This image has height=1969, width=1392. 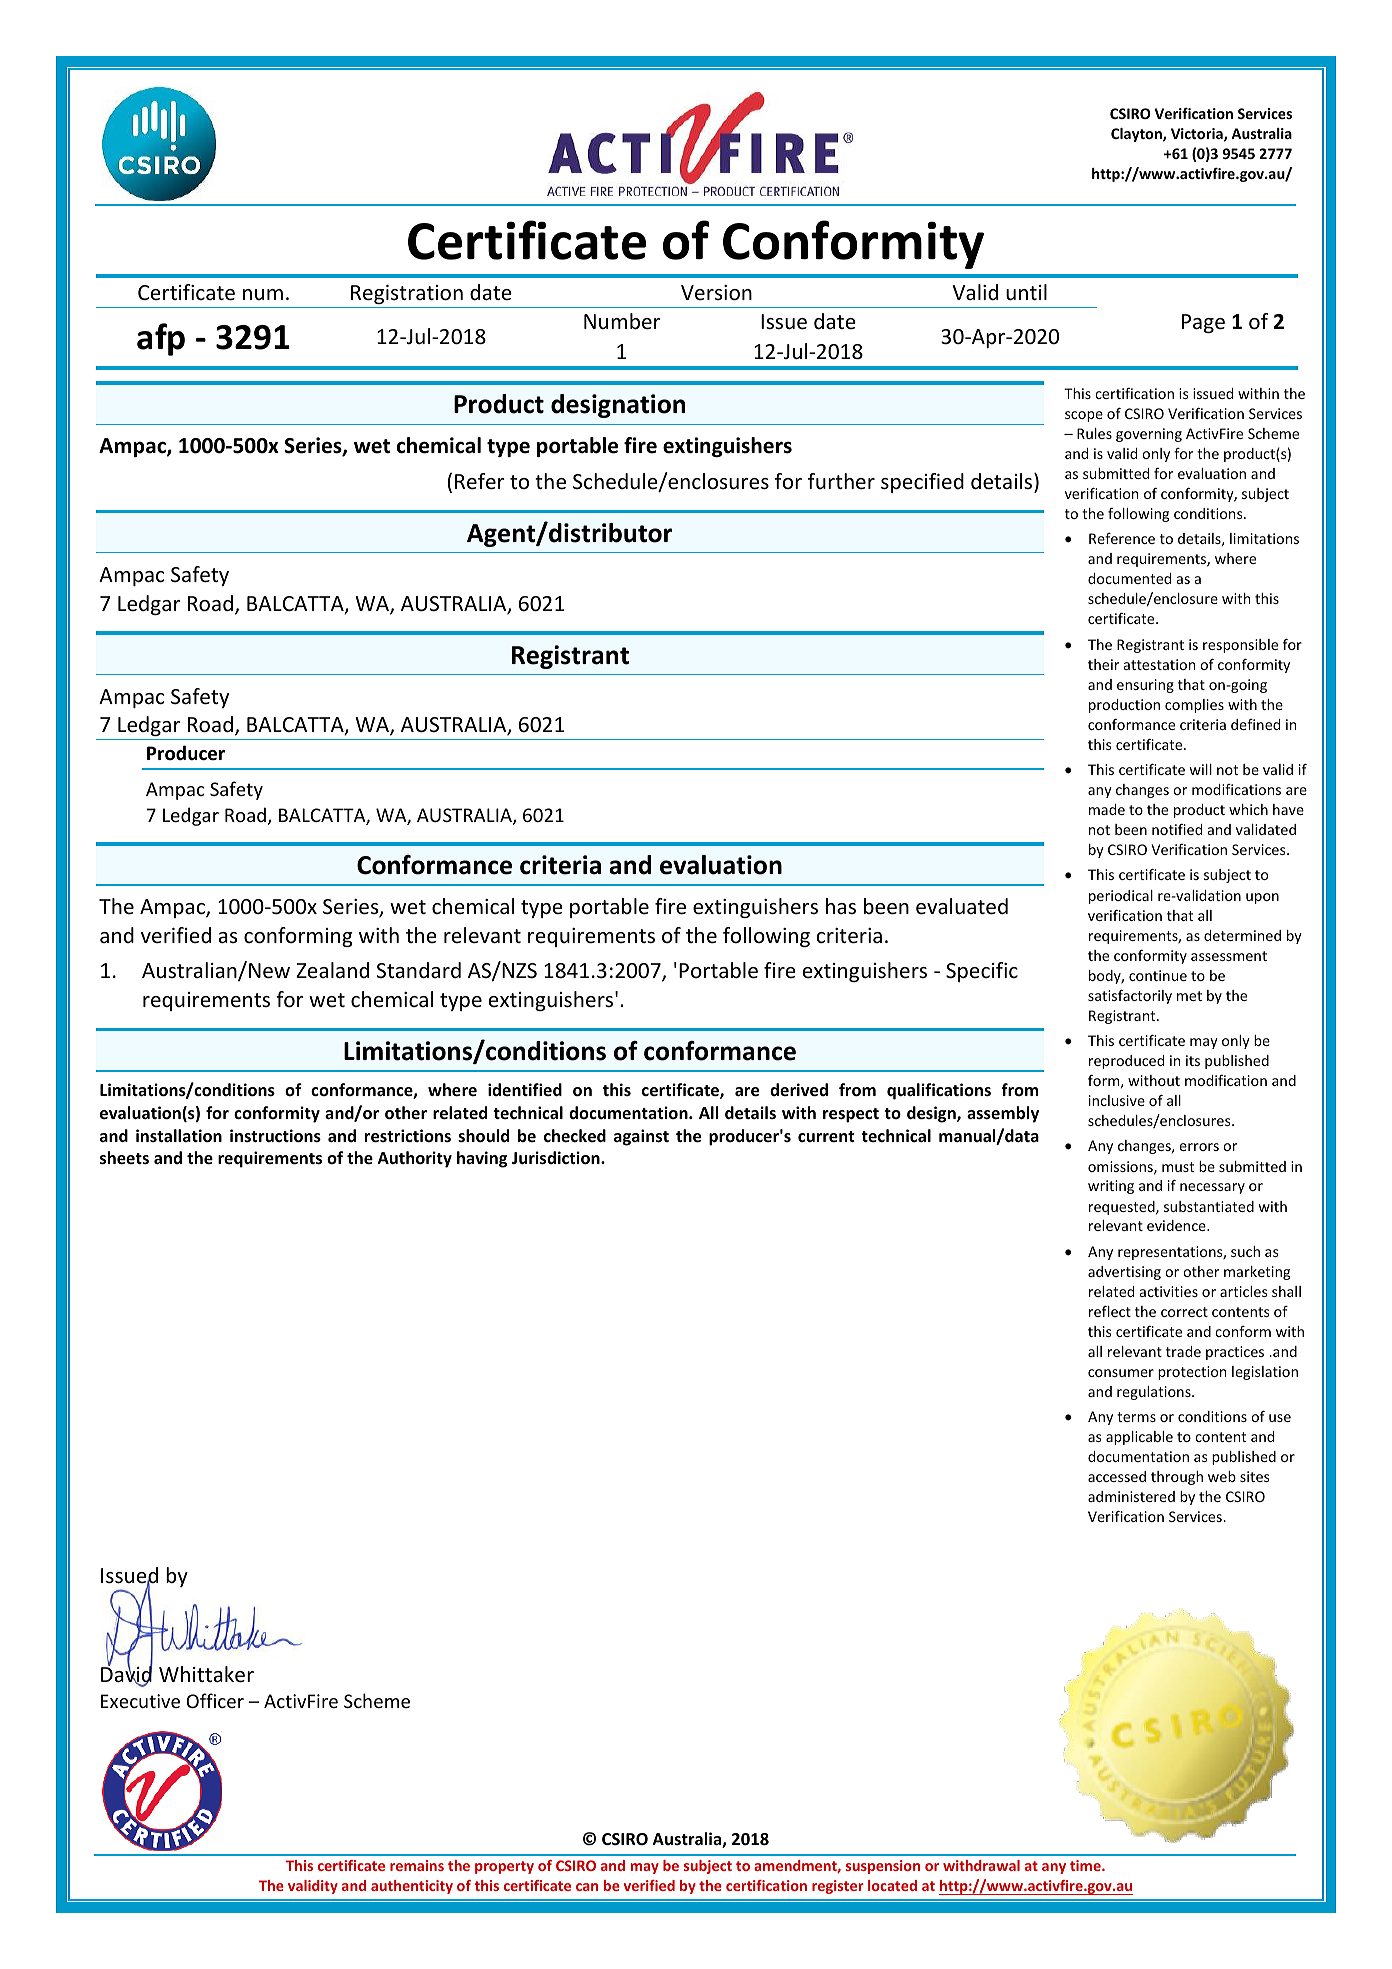 What do you see at coordinates (1117, 1476) in the image?
I see `accessed` at bounding box center [1117, 1476].
